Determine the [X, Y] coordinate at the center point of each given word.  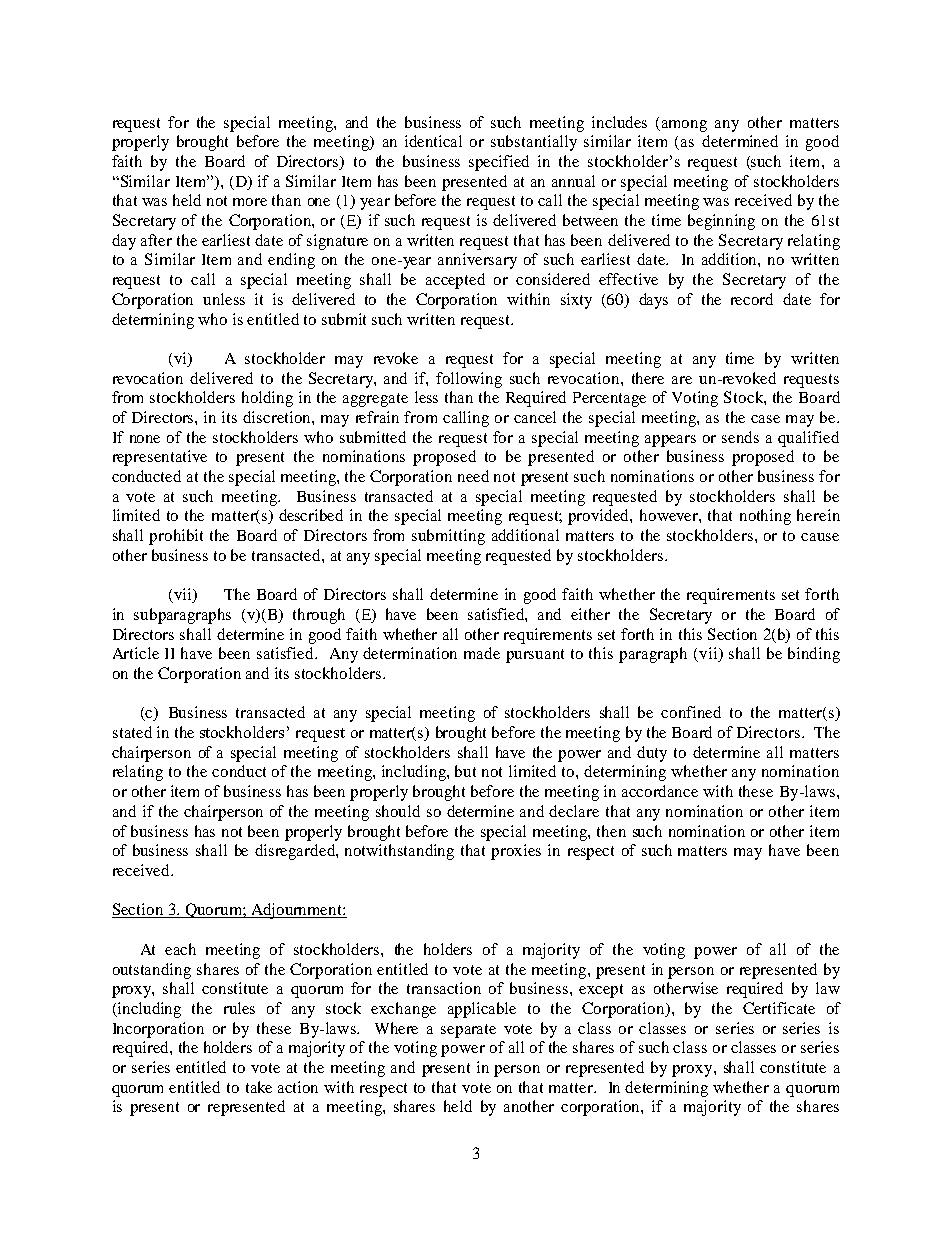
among [684, 126]
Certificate [779, 1008]
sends [740, 437]
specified [499, 163]
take [259, 1087]
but [465, 771]
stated [132, 732]
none [145, 439]
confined [691, 712]
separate [468, 1031]
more [250, 202]
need [473, 476]
